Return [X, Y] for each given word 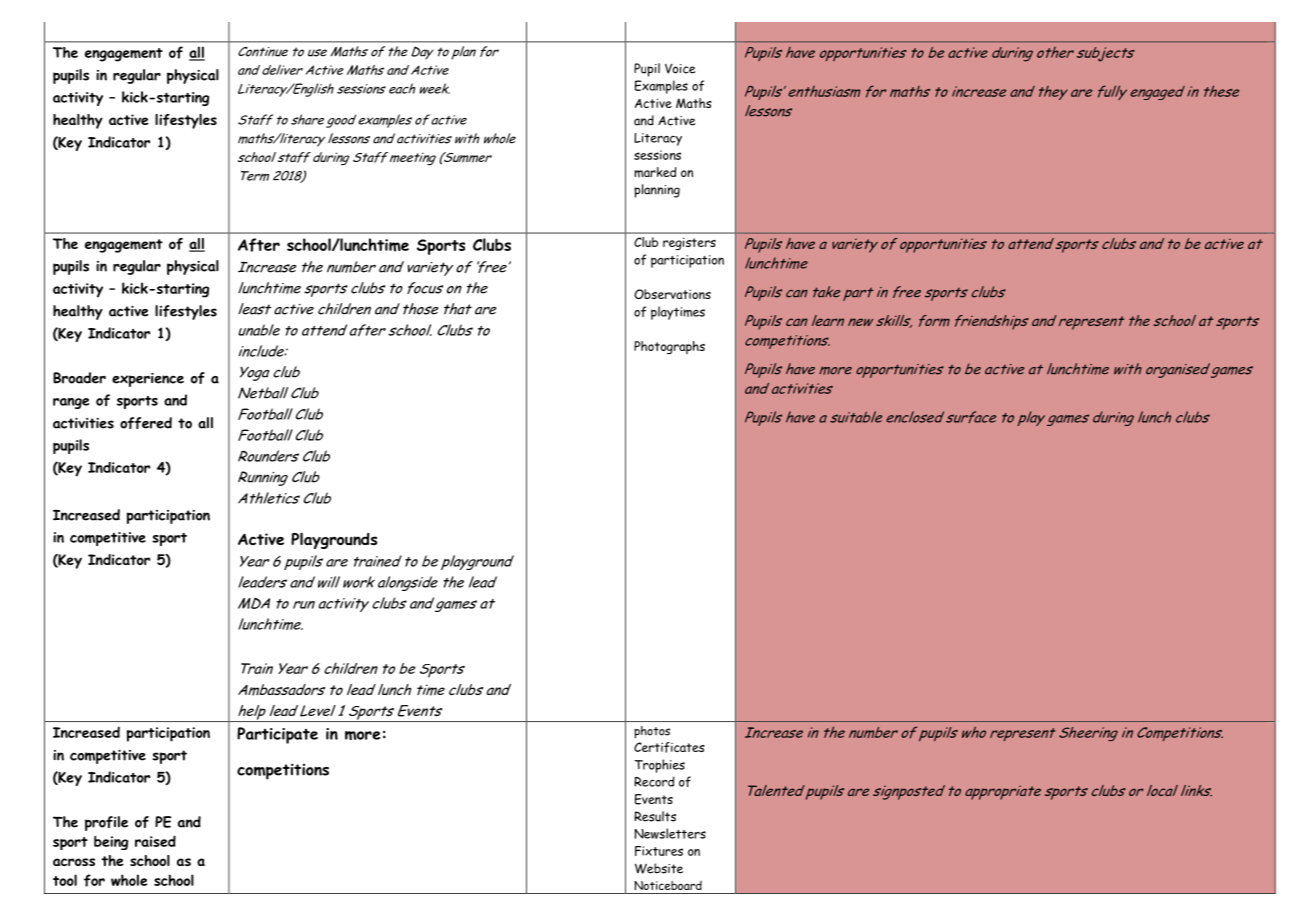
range [71, 403]
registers [689, 243]
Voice [680, 68]
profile [106, 823]
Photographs [669, 347]
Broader [79, 378]
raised [155, 841]
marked [655, 172]
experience [148, 380]
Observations [672, 294]
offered [146, 423]
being [111, 843]
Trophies [660, 766]
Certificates [669, 747]
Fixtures [659, 851]
